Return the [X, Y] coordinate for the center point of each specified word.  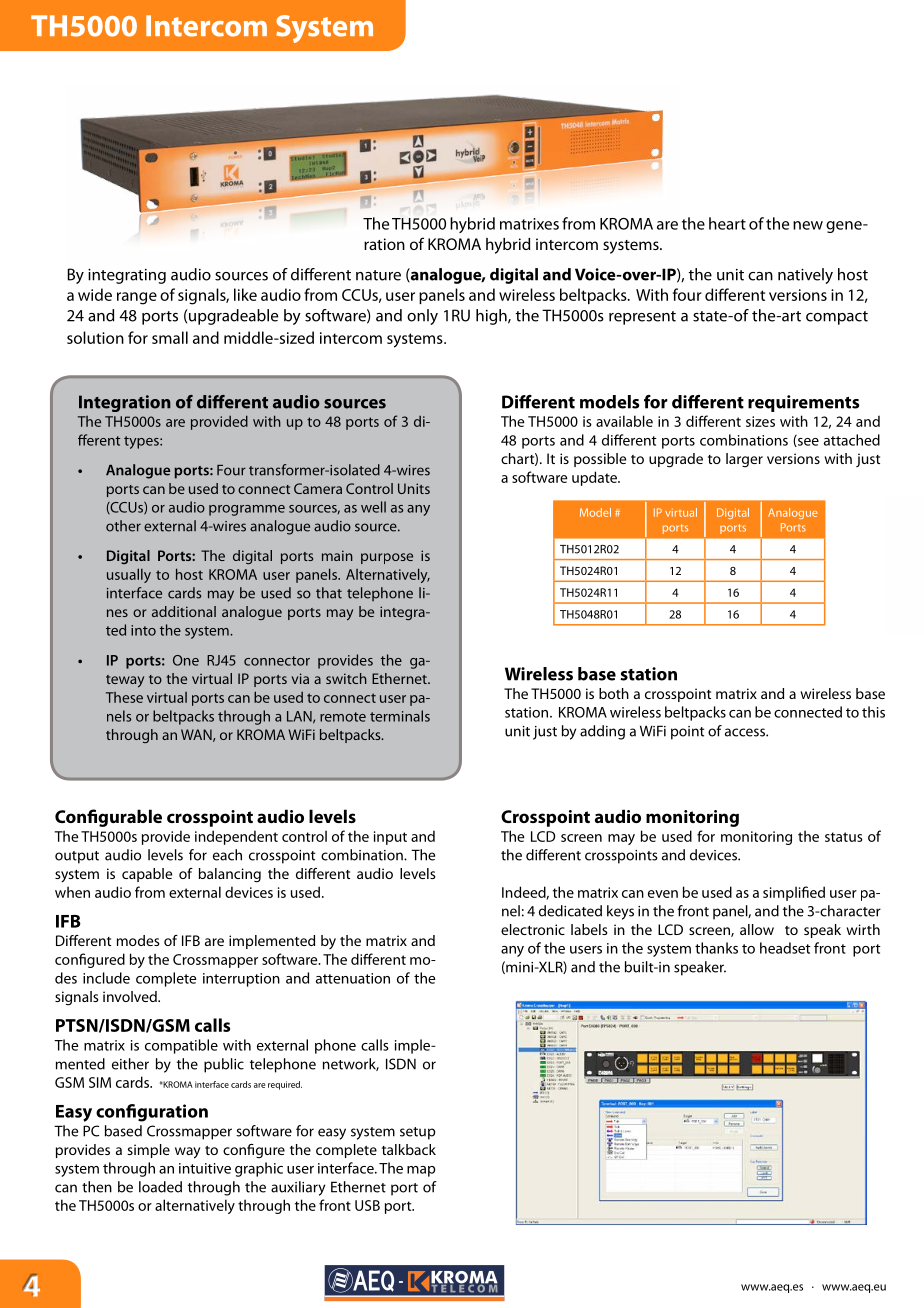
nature [378, 275]
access [746, 732]
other [123, 526]
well [373, 507]
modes [138, 940]
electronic [533, 929]
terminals [400, 716]
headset [785, 948]
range [137, 298]
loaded [160, 1187]
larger [744, 460]
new [808, 225]
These [124, 697]
